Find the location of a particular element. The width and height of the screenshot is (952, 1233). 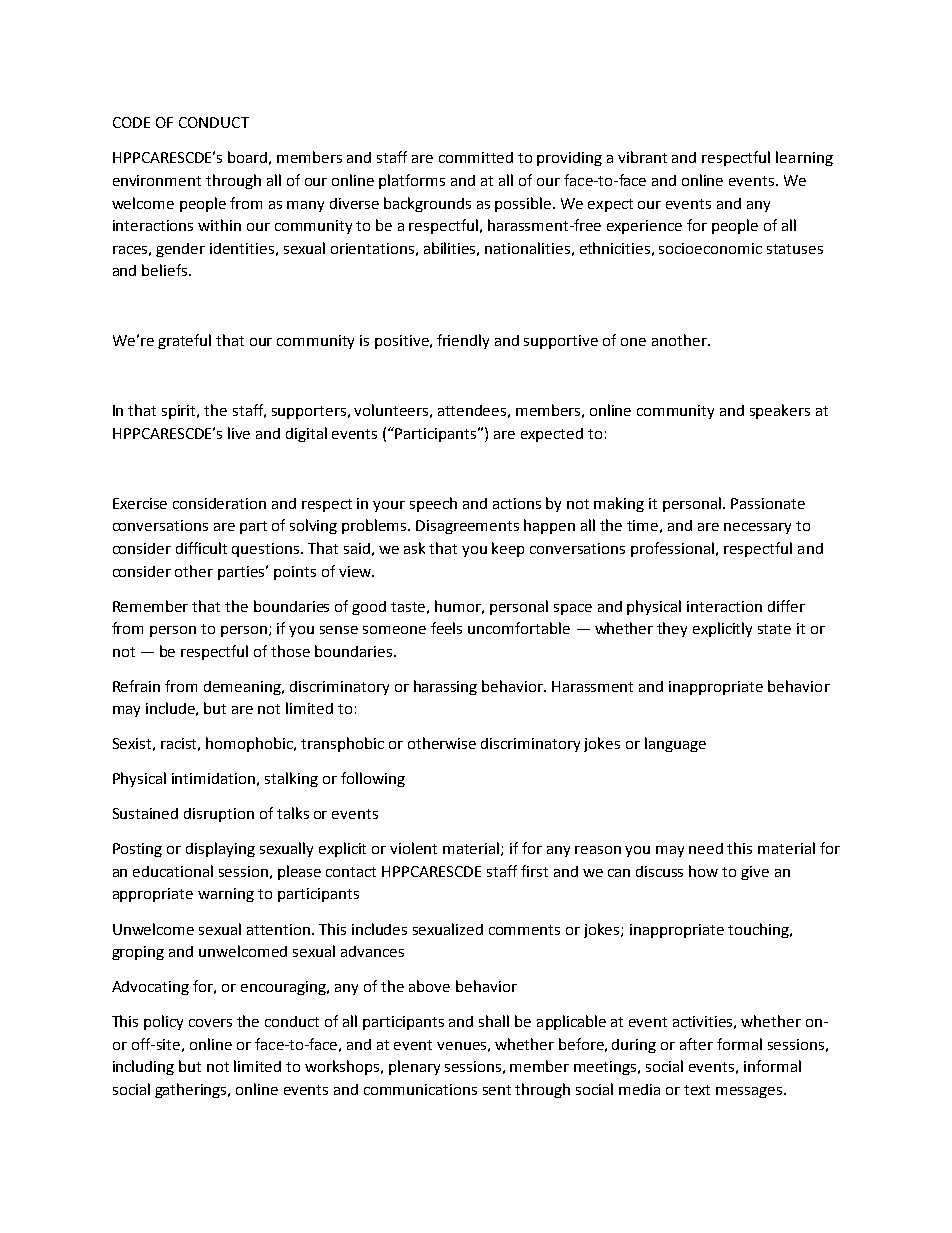

covers is located at coordinates (210, 1023).
